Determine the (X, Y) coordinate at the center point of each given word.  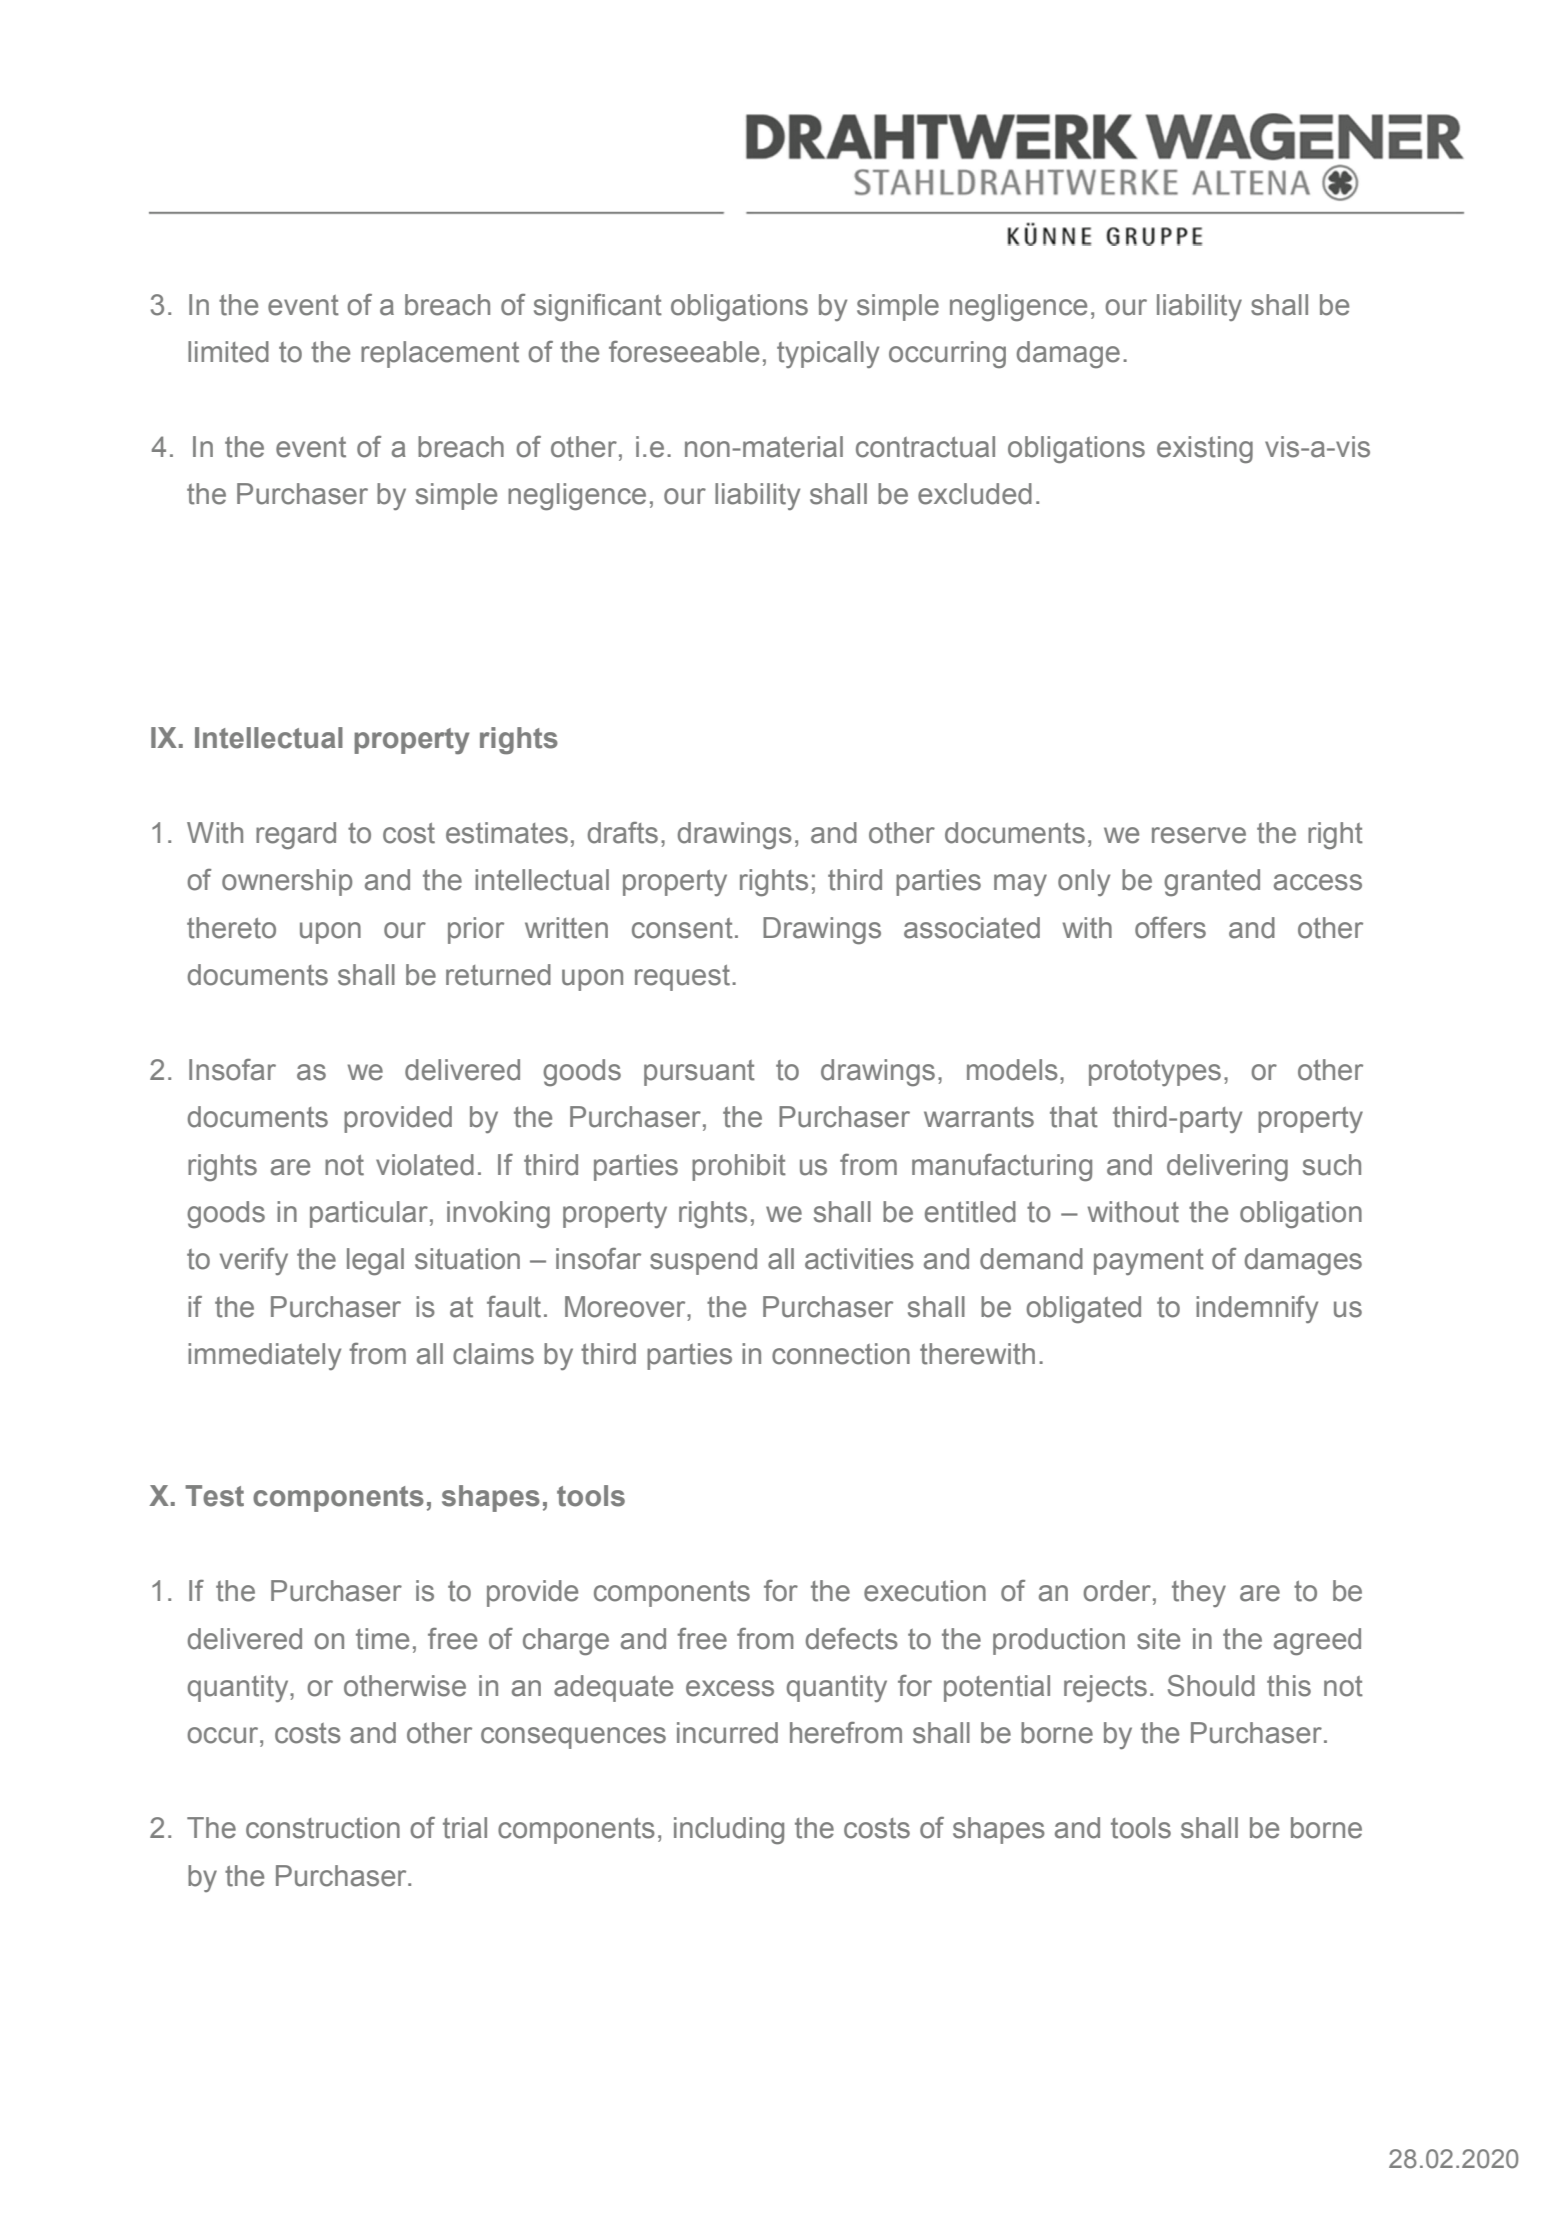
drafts (623, 833)
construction (323, 1828)
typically (828, 354)
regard (296, 835)
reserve (1199, 835)
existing (1205, 449)
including (729, 1831)
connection (841, 1354)
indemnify (1257, 1309)
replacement (440, 354)
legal (375, 1262)
